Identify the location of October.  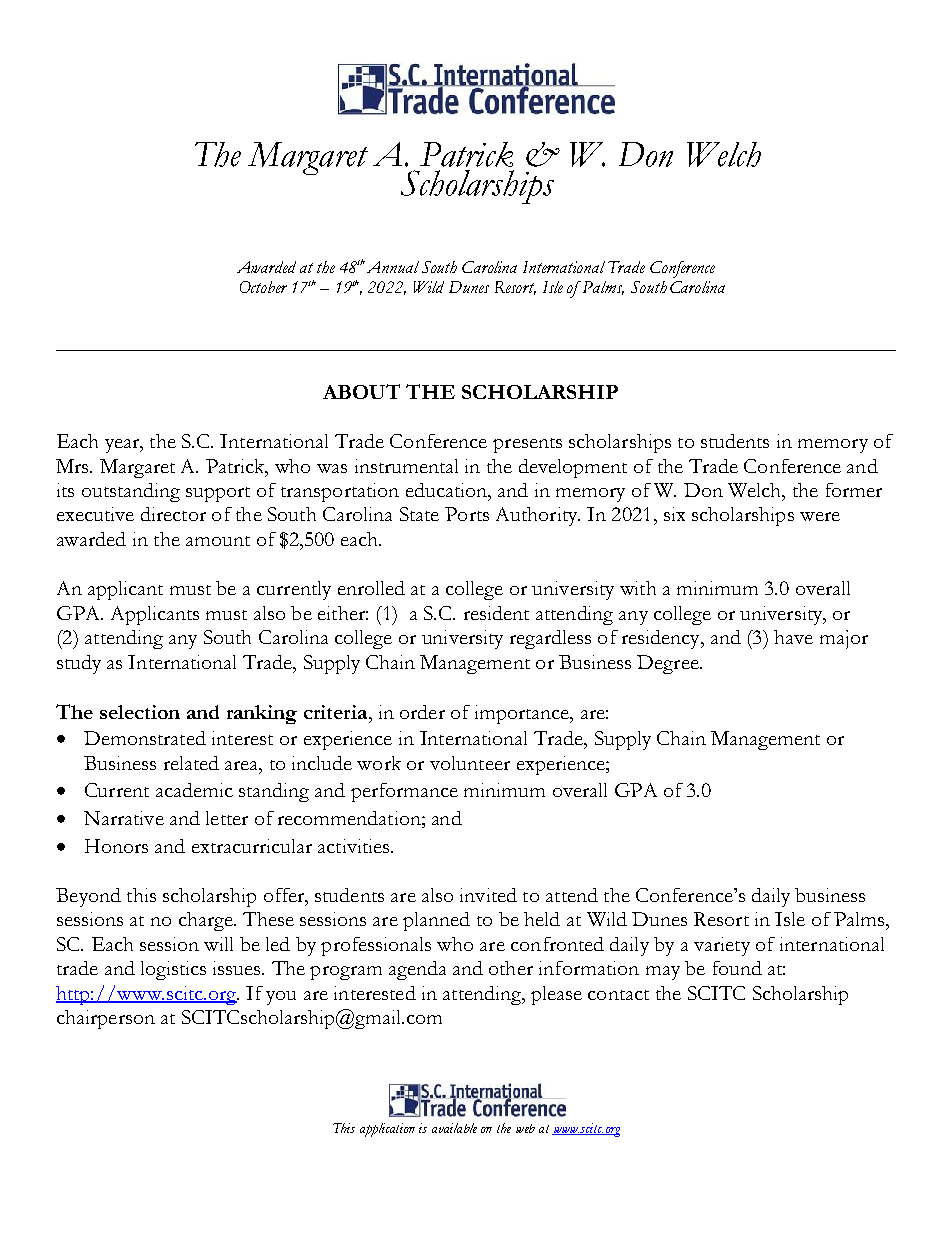
(263, 287).
